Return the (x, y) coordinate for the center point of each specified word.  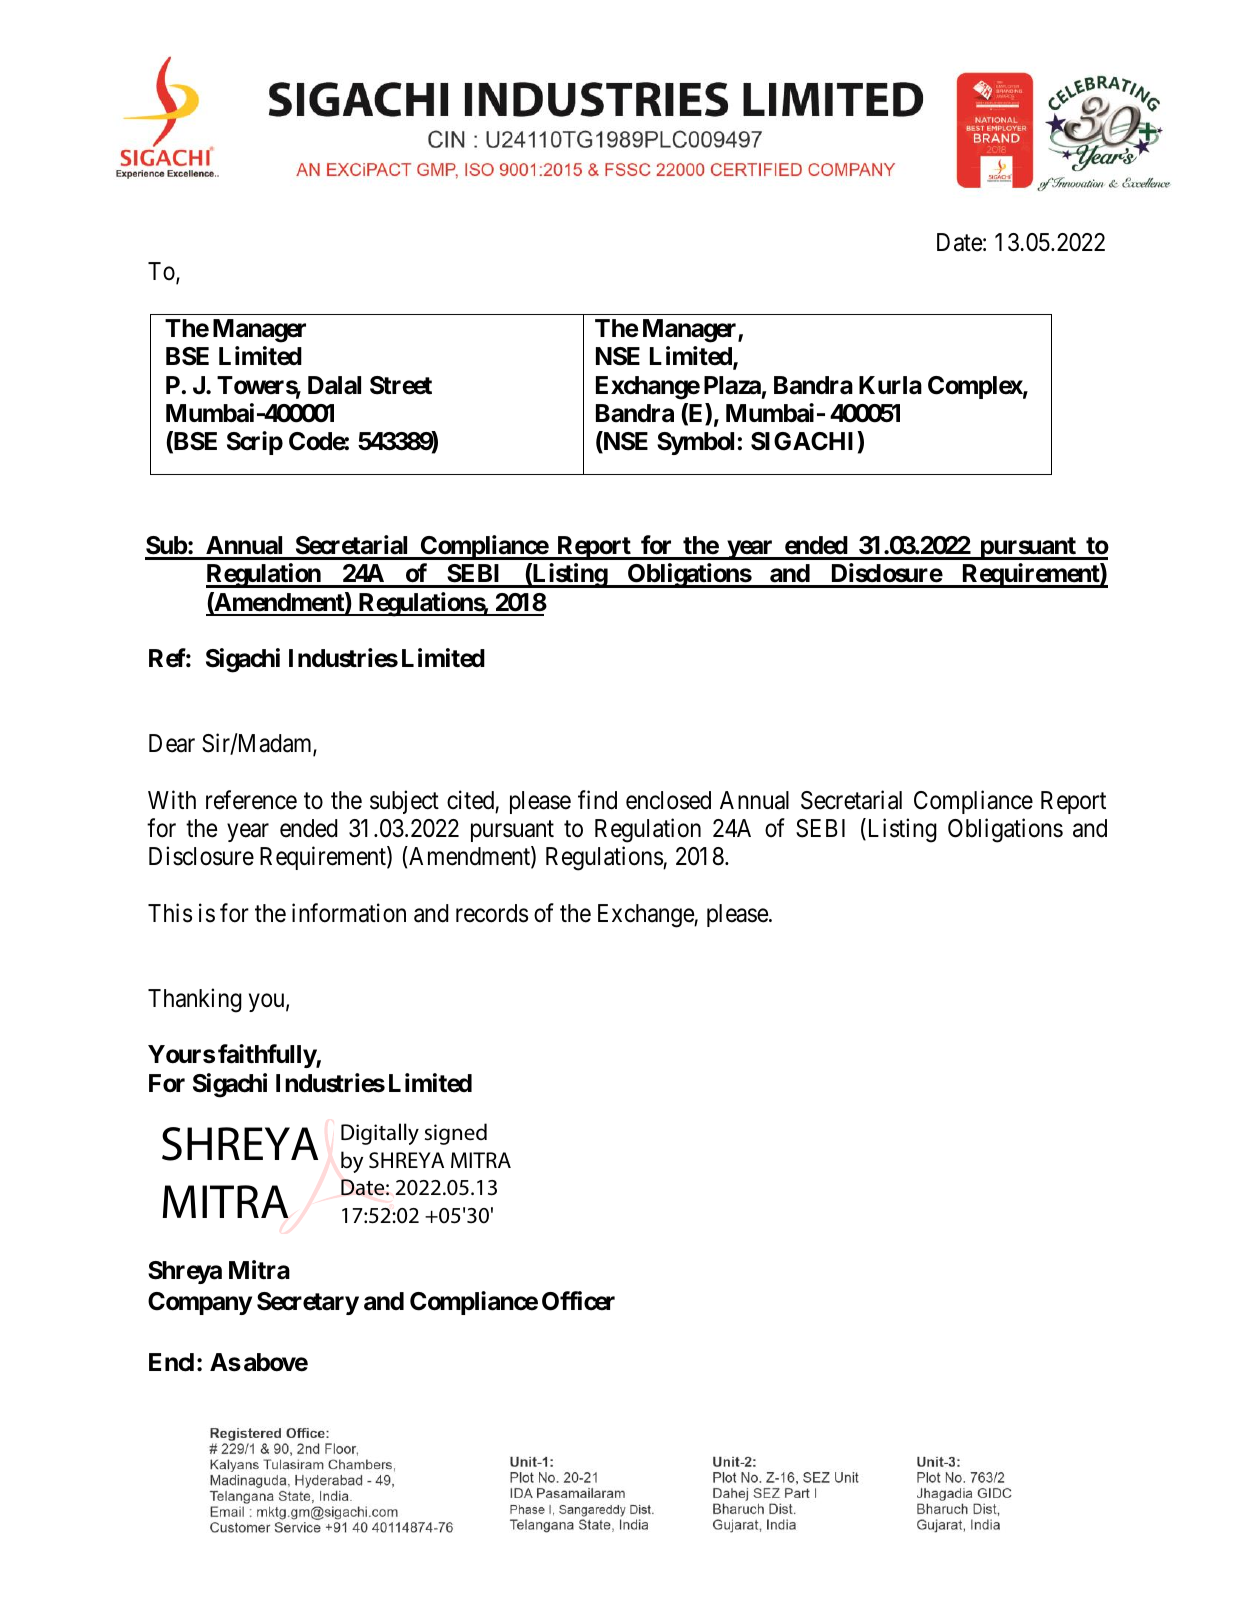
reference (251, 800)
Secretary (308, 1303)
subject (404, 802)
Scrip (255, 443)
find (597, 800)
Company (200, 1303)
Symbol (695, 443)
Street (401, 385)
